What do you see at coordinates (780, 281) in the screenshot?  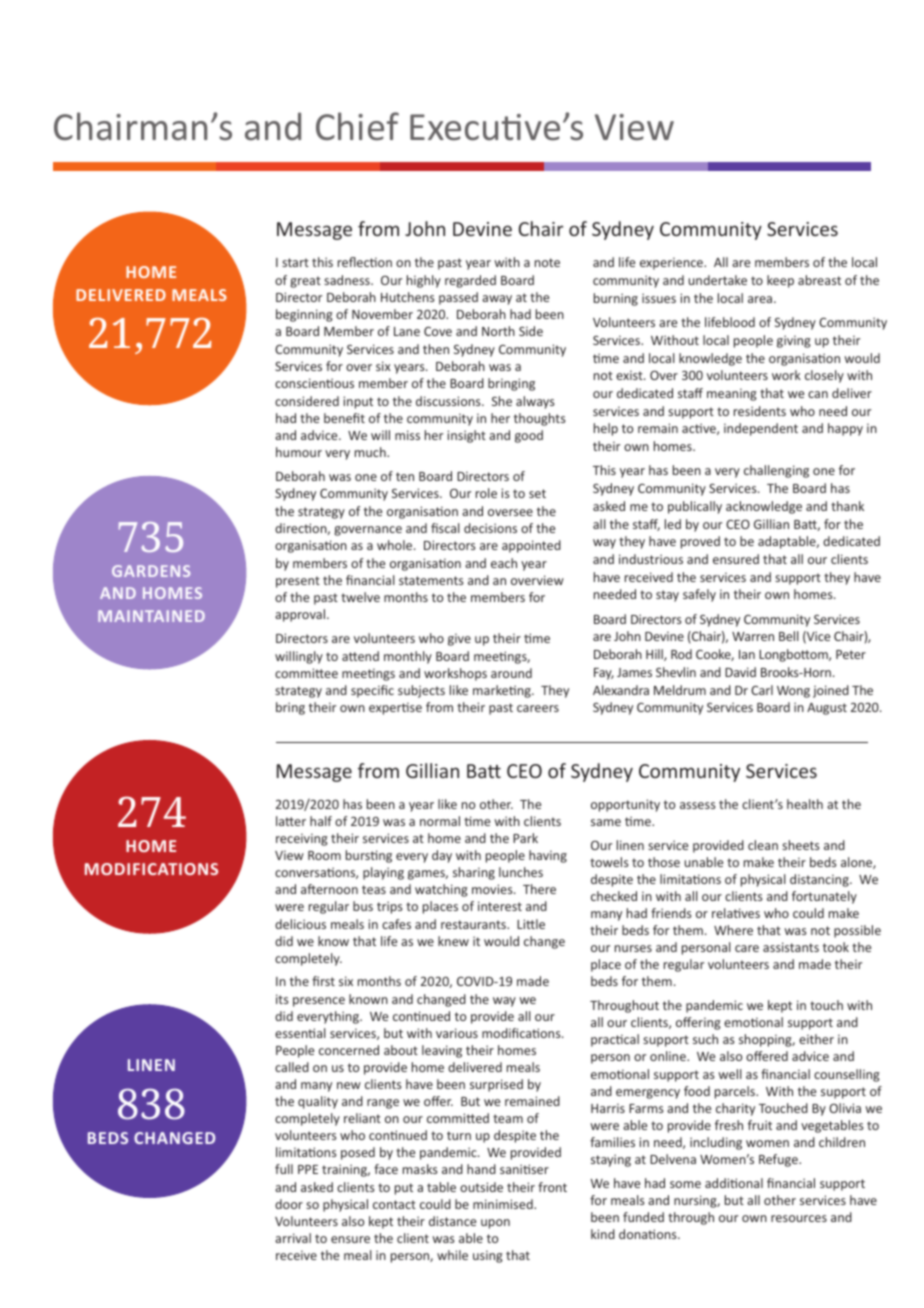 I see `keep` at bounding box center [780, 281].
